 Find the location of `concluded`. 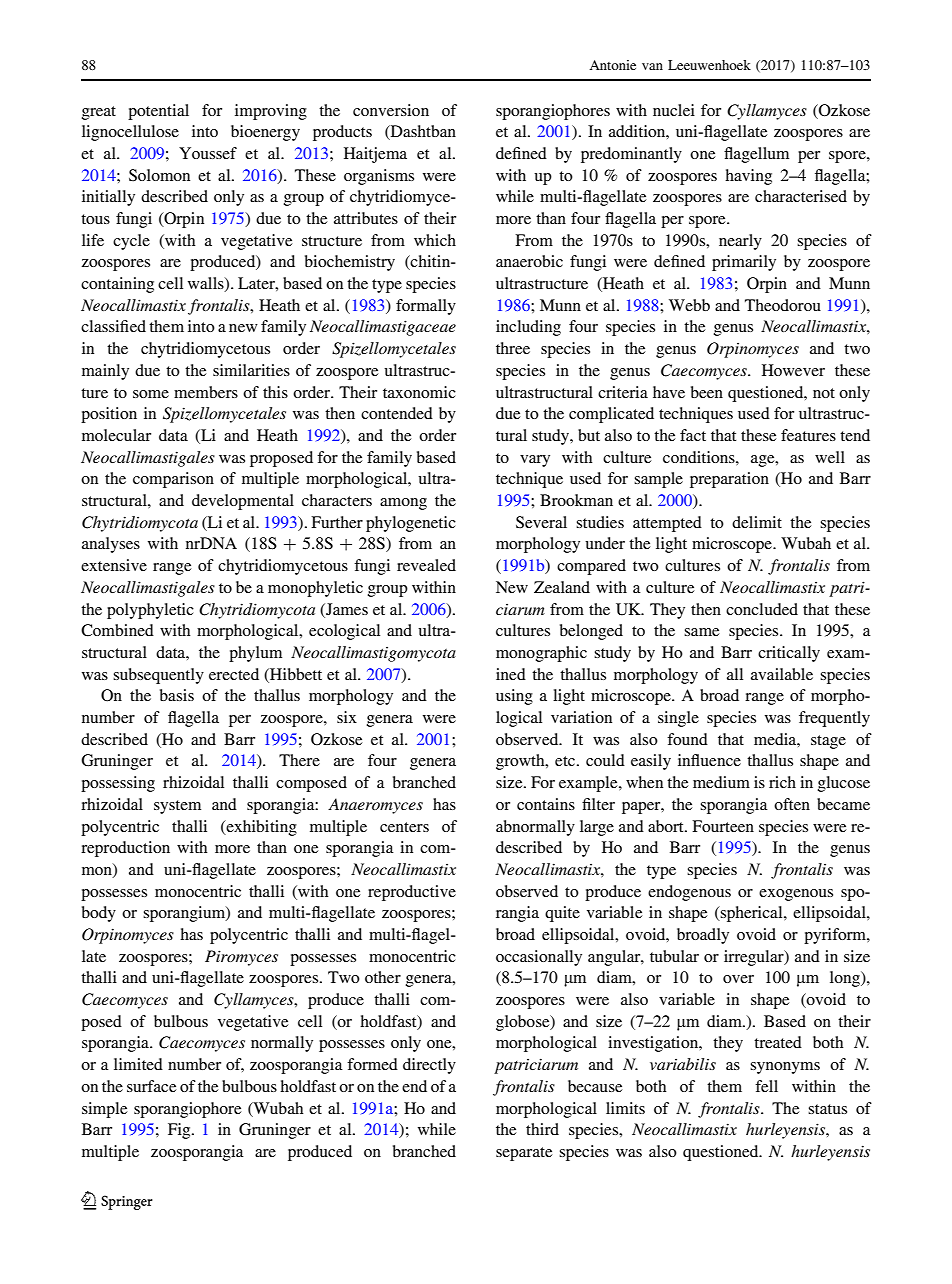

concluded is located at coordinates (762, 609).
